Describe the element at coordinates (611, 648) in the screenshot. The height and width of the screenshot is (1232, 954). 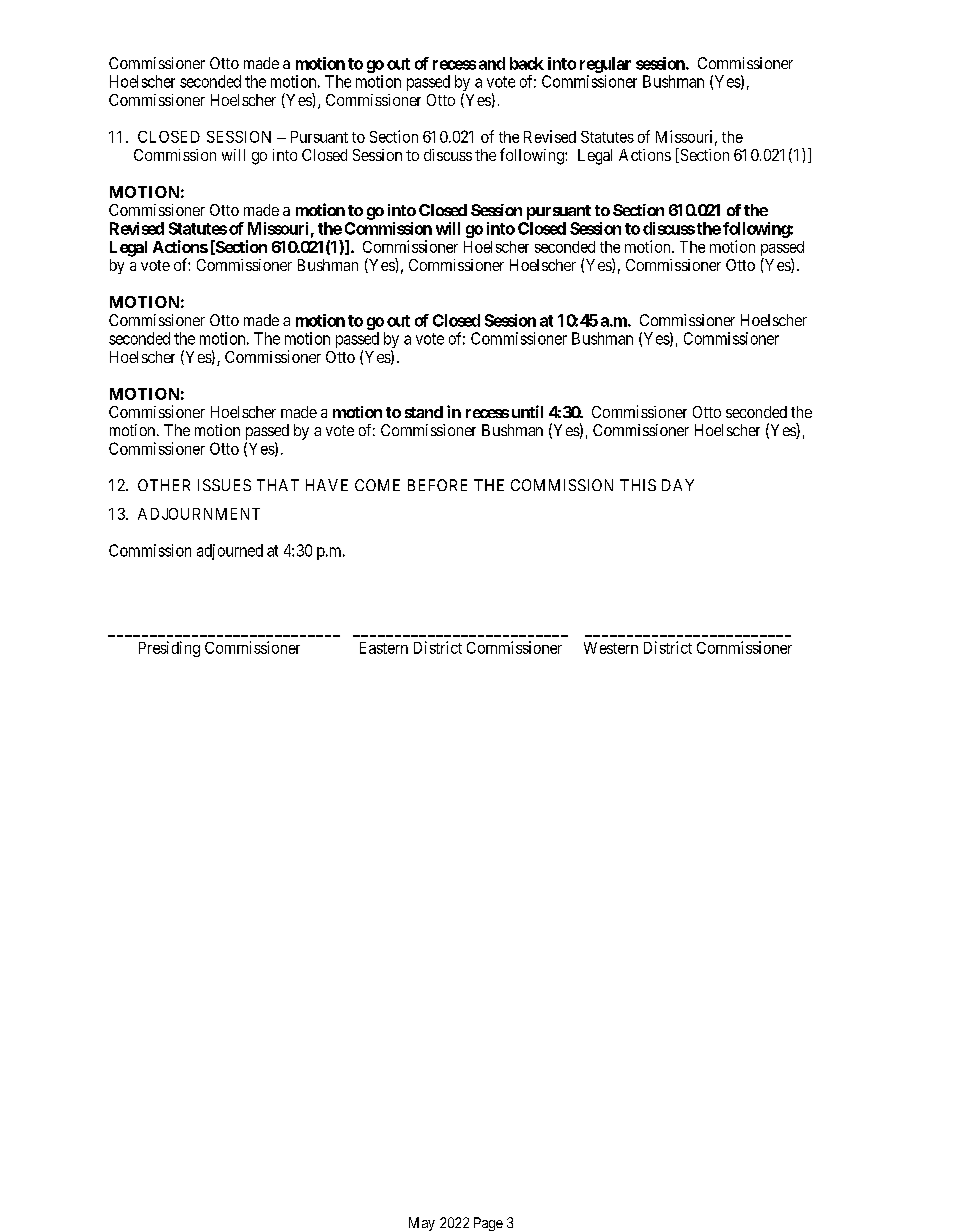
I see `Western` at that location.
